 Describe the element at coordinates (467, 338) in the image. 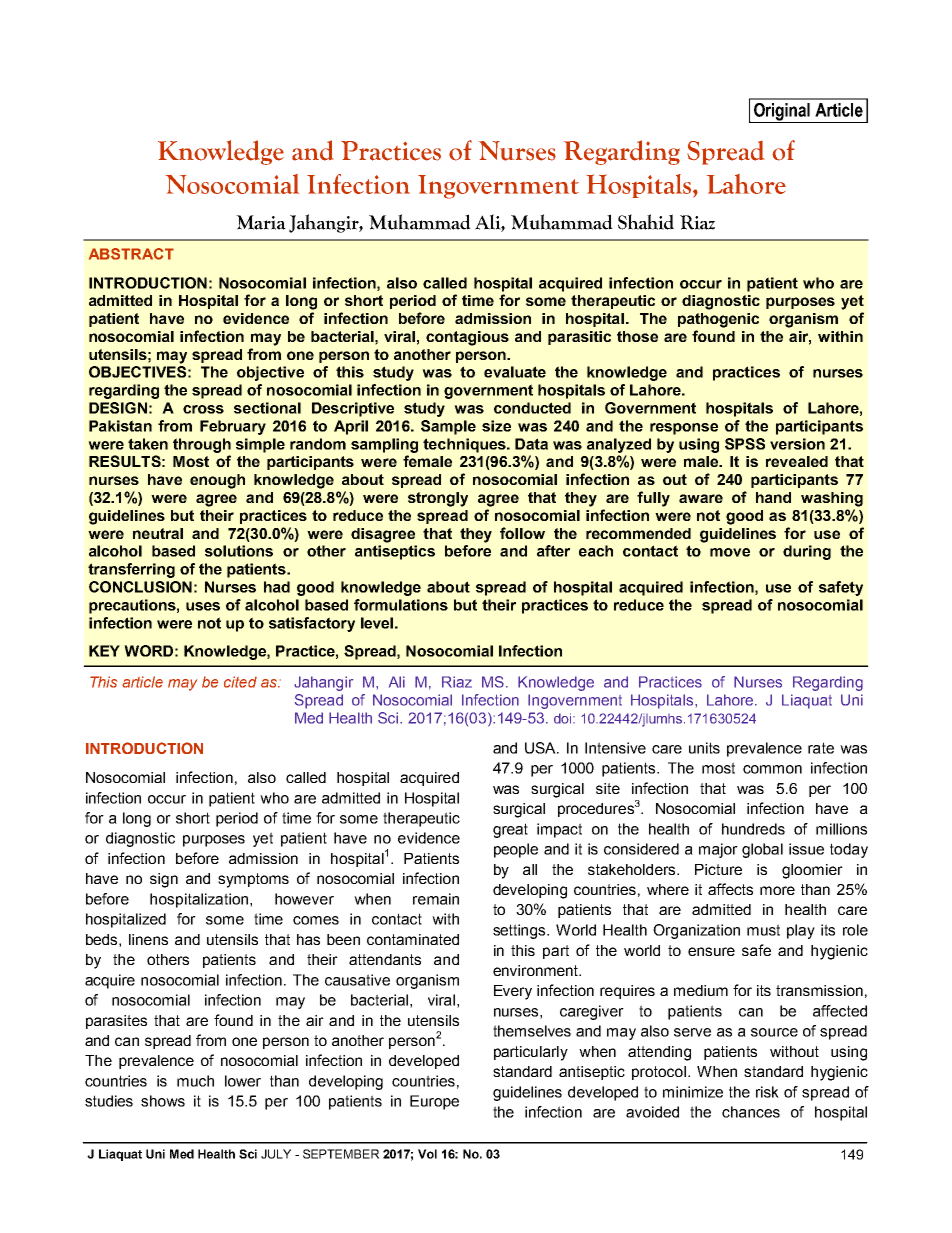

I see `contagious` at that location.
